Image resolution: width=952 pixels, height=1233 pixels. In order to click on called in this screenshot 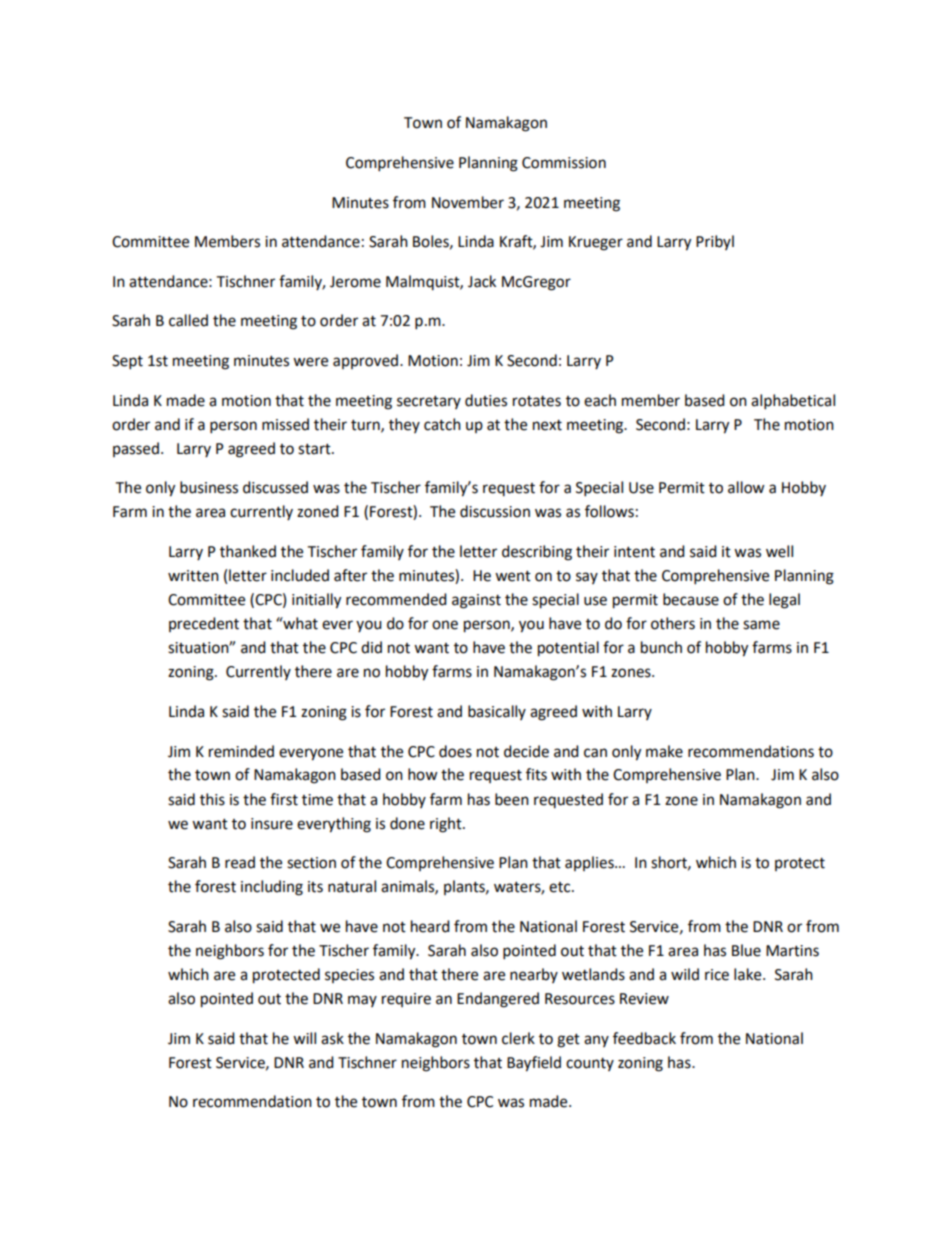, I will do `click(188, 320)`.
